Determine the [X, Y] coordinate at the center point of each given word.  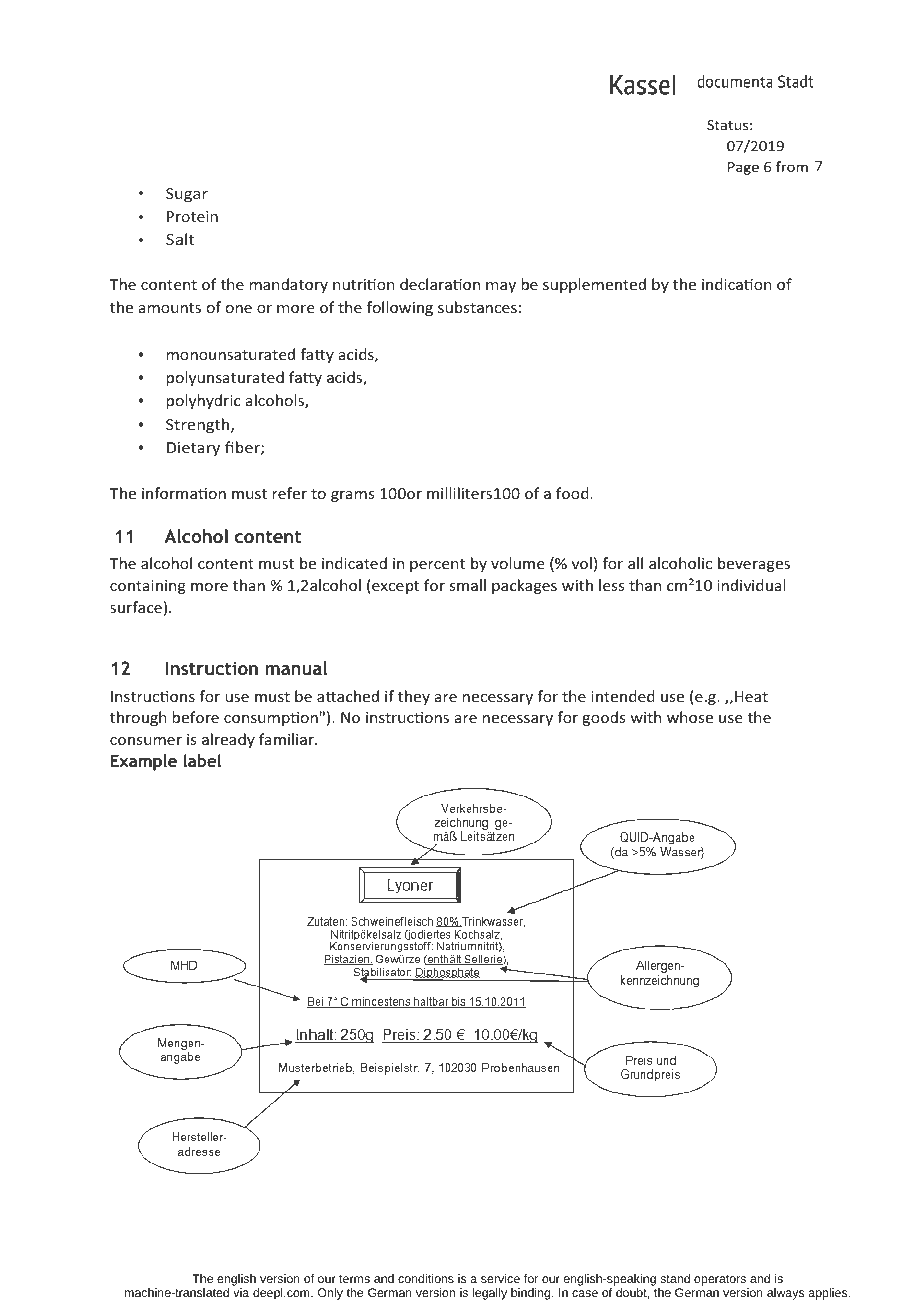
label [202, 760]
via [241, 1292]
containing [148, 587]
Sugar [187, 195]
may [501, 287]
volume [518, 563]
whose [690, 717]
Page [743, 168]
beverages [754, 564]
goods [604, 718]
